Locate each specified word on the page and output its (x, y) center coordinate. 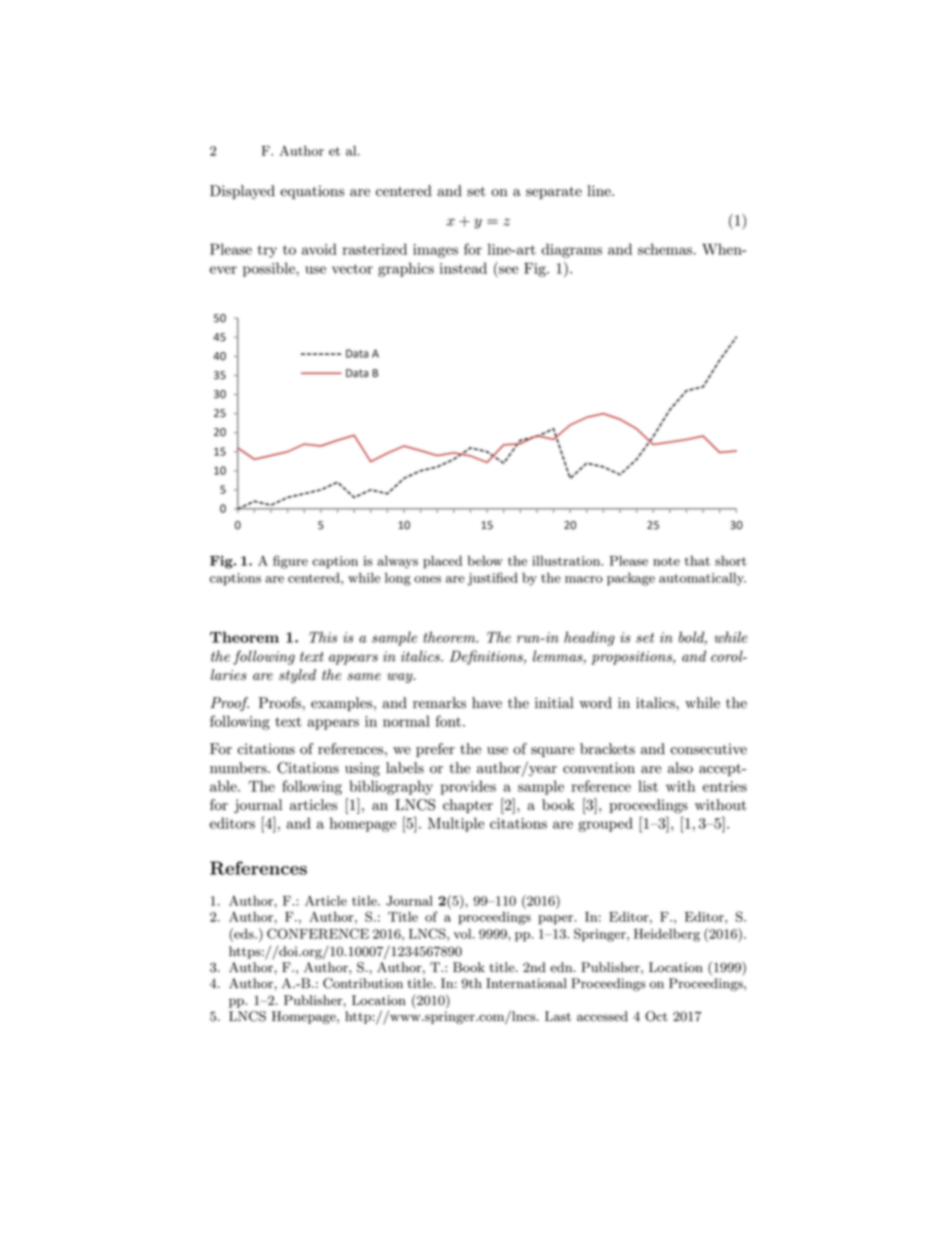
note (666, 561)
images (435, 251)
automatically (702, 579)
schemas (665, 249)
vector (352, 269)
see (508, 270)
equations (312, 192)
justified (492, 579)
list (648, 786)
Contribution (363, 983)
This (323, 637)
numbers (239, 768)
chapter (468, 806)
